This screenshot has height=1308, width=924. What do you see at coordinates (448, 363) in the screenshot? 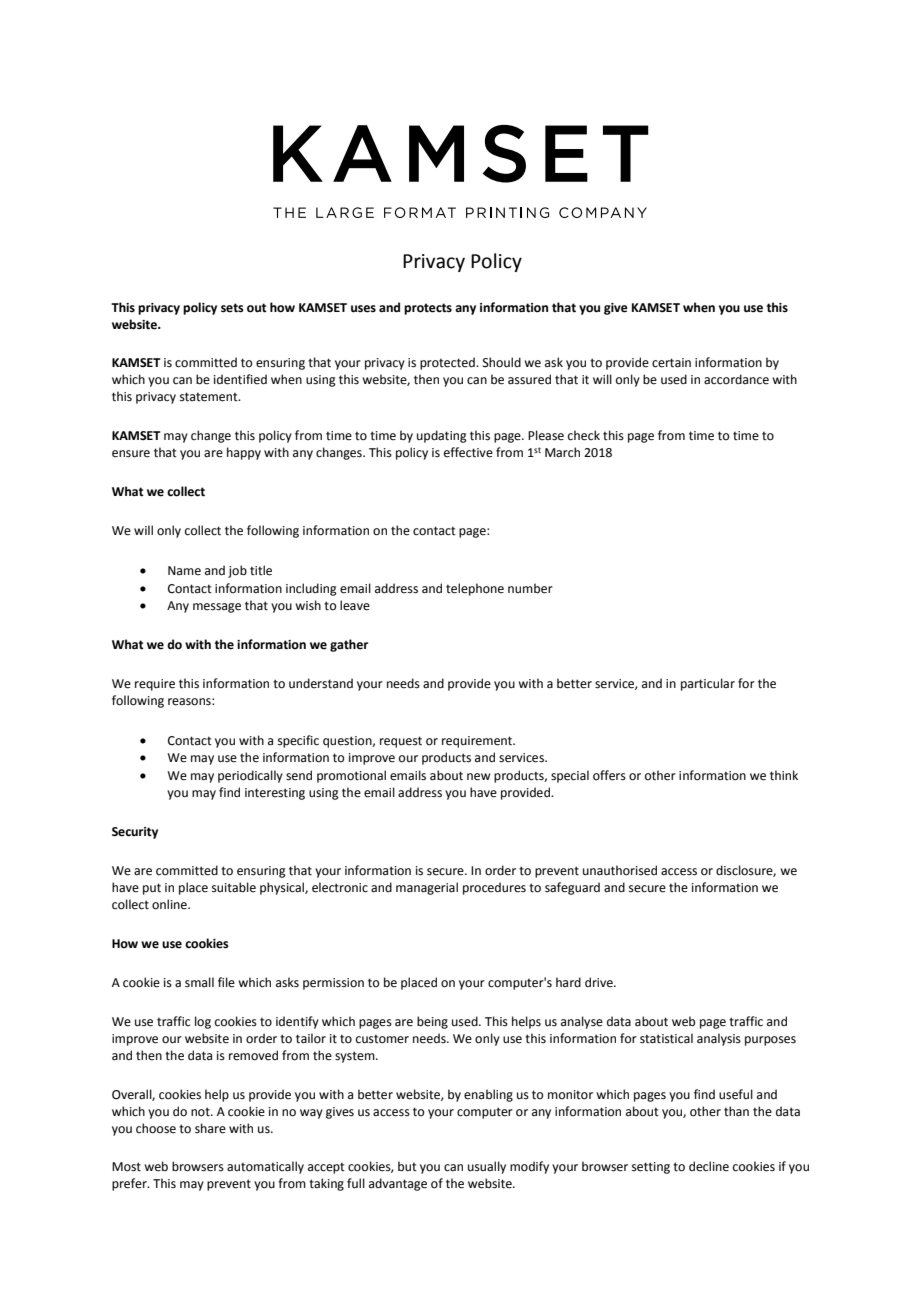
I see `protected` at bounding box center [448, 363].
